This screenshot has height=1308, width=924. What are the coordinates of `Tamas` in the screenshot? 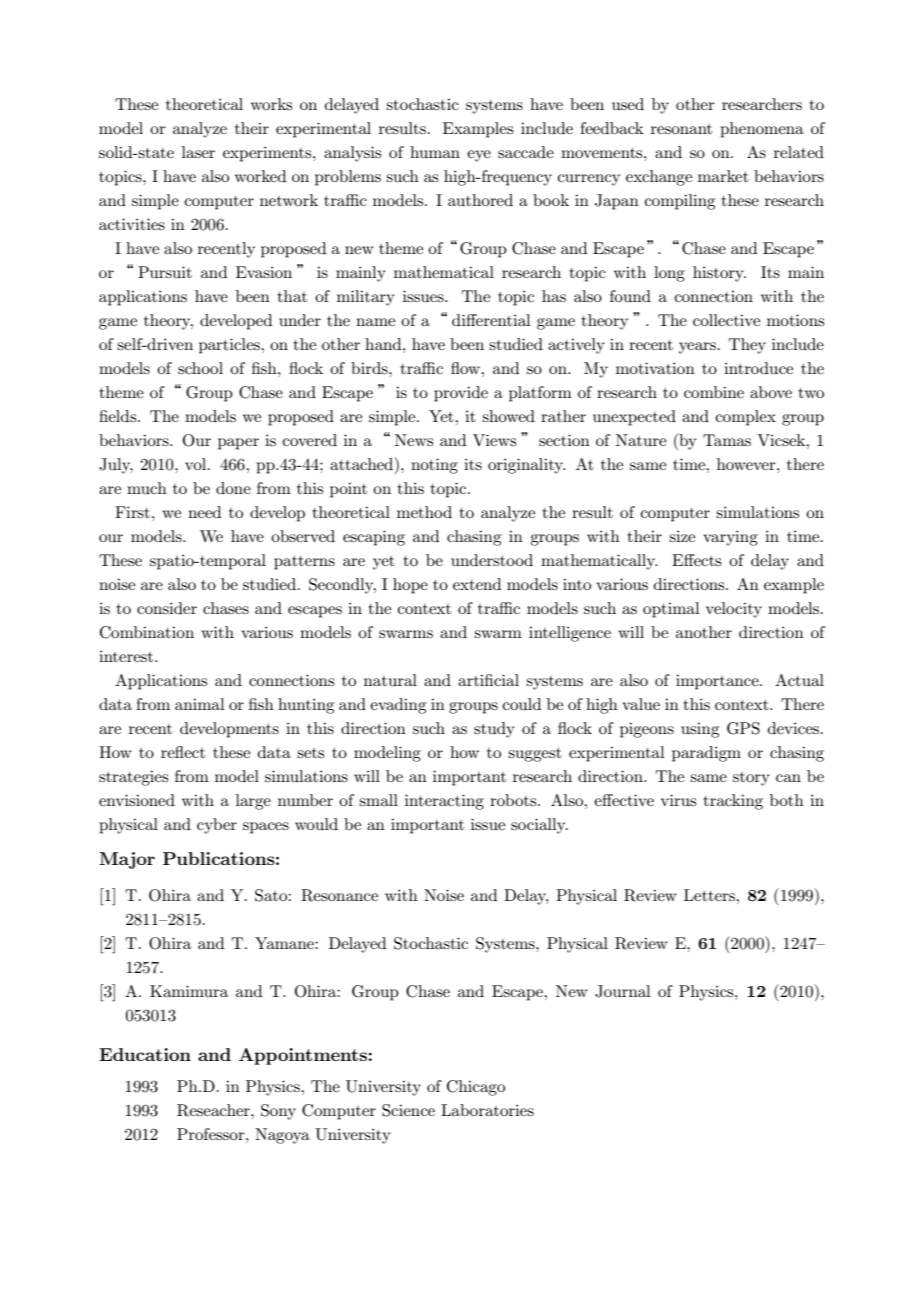 It's located at (727, 440).
